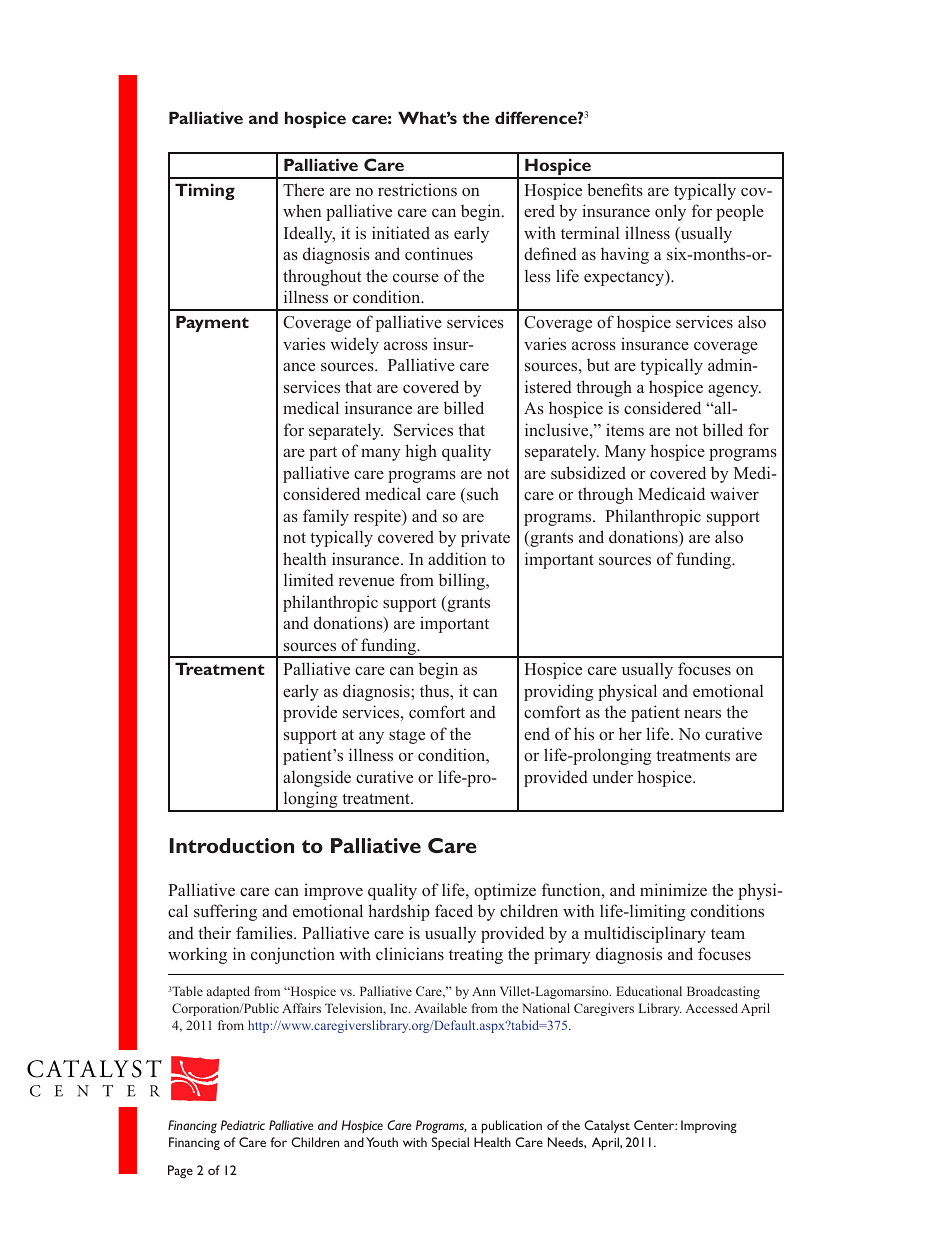  I want to click on Special, so click(450, 1143).
